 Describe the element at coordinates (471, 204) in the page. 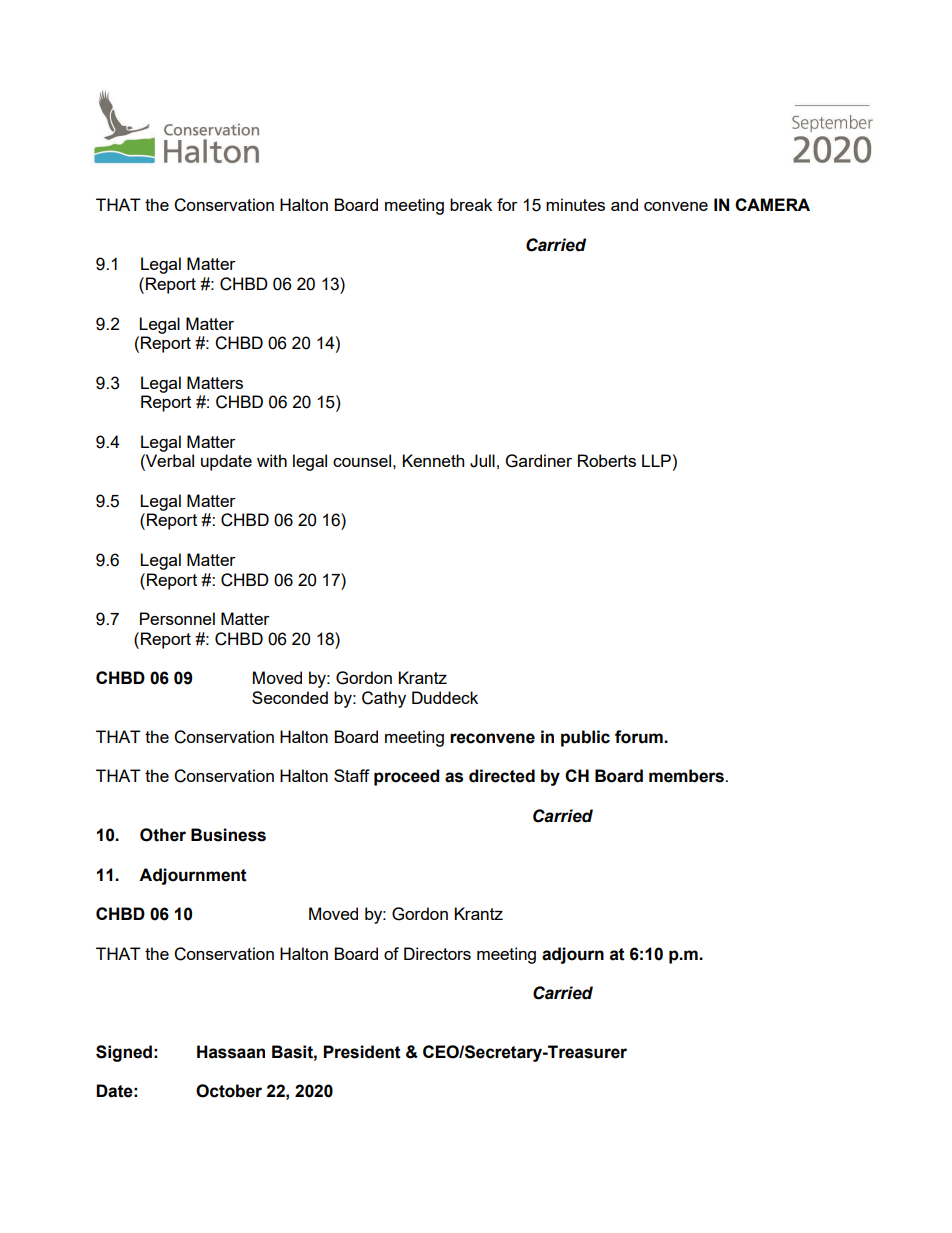

I see `break` at that location.
